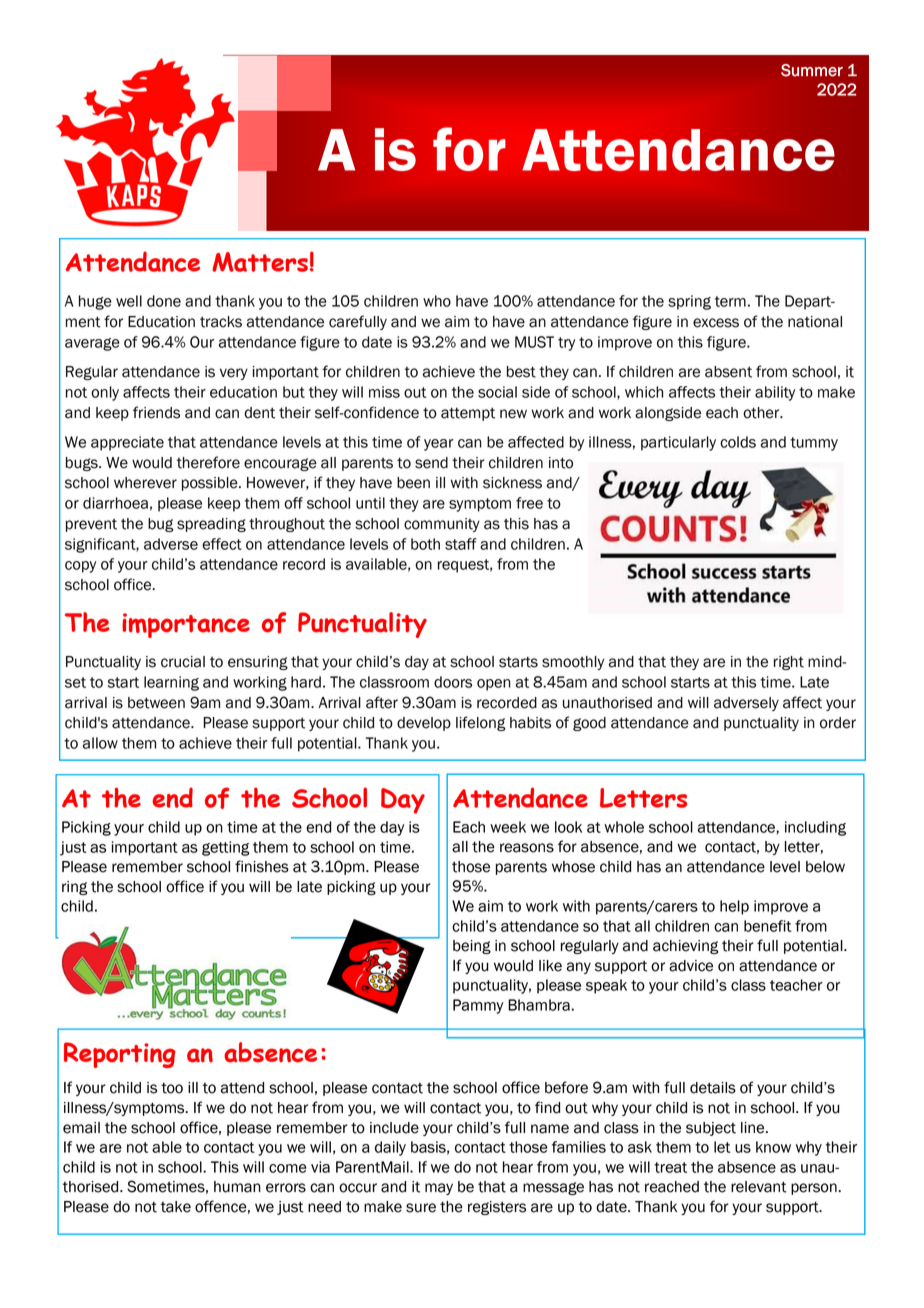  What do you see at coordinates (759, 1187) in the image?
I see `relevant` at bounding box center [759, 1187].
